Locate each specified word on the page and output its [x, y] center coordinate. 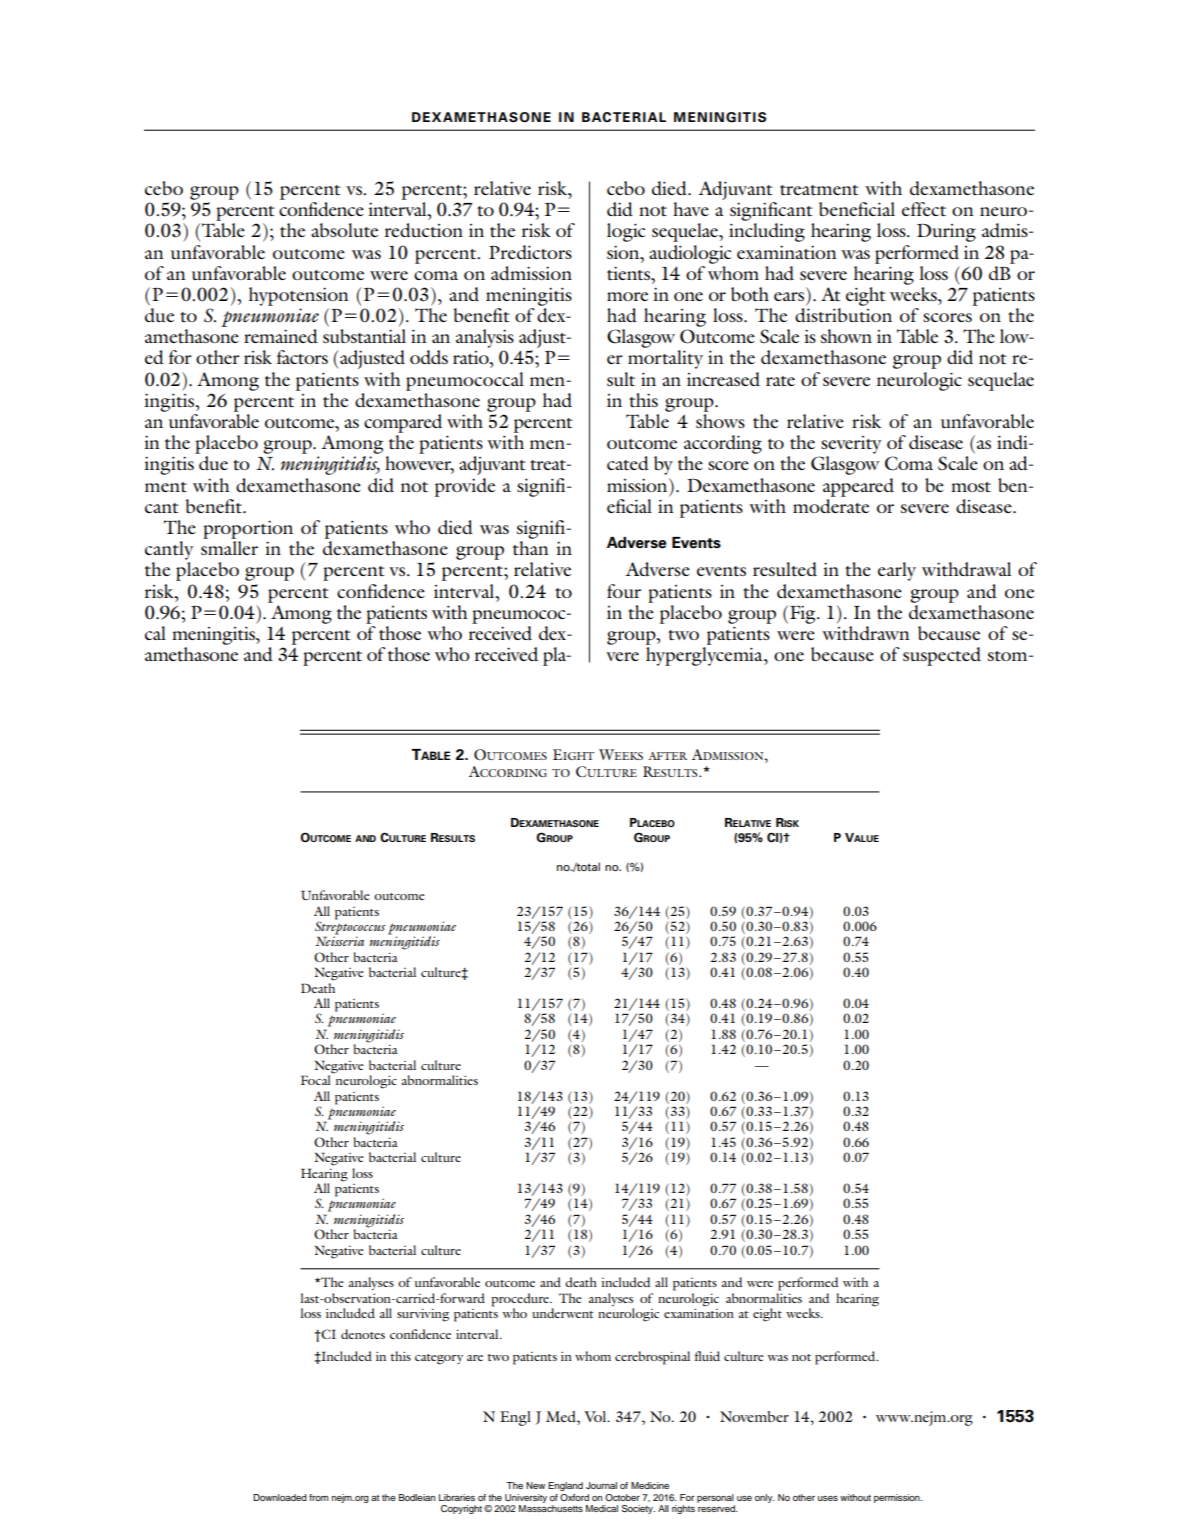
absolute [344, 230]
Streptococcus [350, 928]
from [318, 1497]
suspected [942, 656]
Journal [601, 1485]
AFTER [667, 756]
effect [924, 209]
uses [828, 1498]
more [627, 296]
